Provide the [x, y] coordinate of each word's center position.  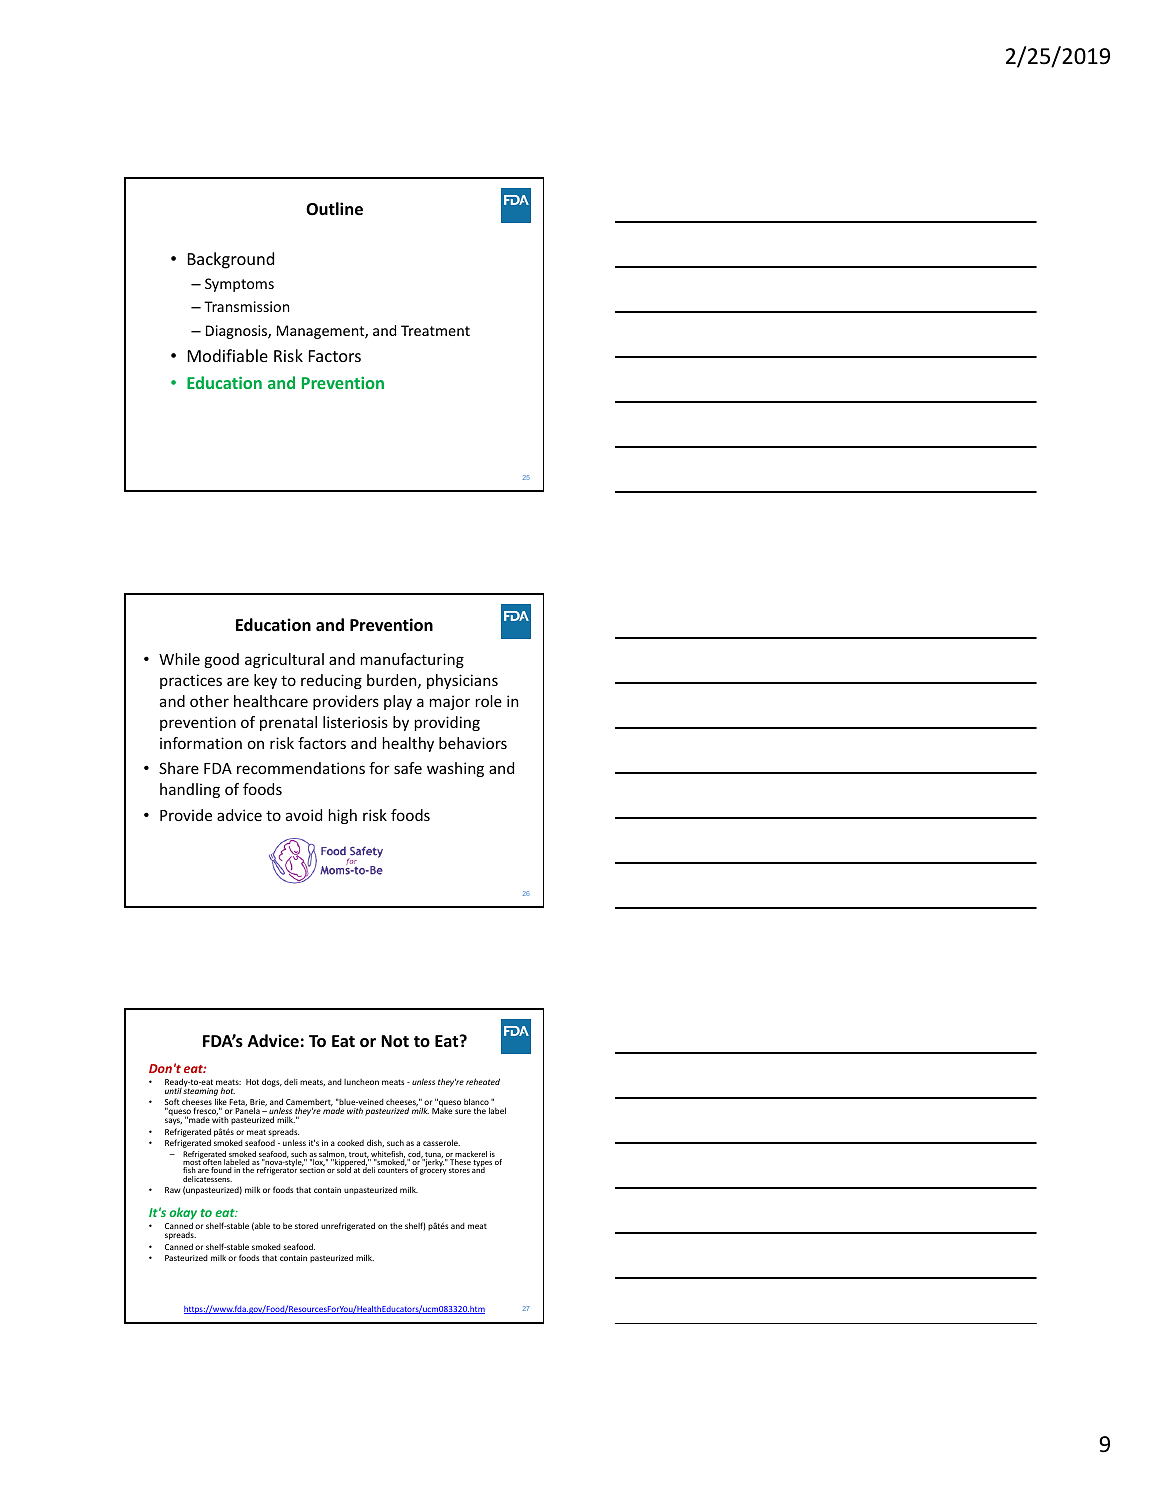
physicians [462, 681]
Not [395, 1041]
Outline [334, 209]
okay [183, 1213]
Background [231, 260]
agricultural [284, 660]
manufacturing [412, 660]
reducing [331, 681]
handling [190, 790]
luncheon [361, 1082]
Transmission [246, 306]
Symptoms [239, 285]
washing [455, 769]
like [221, 1103]
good [221, 660]
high [343, 816]
